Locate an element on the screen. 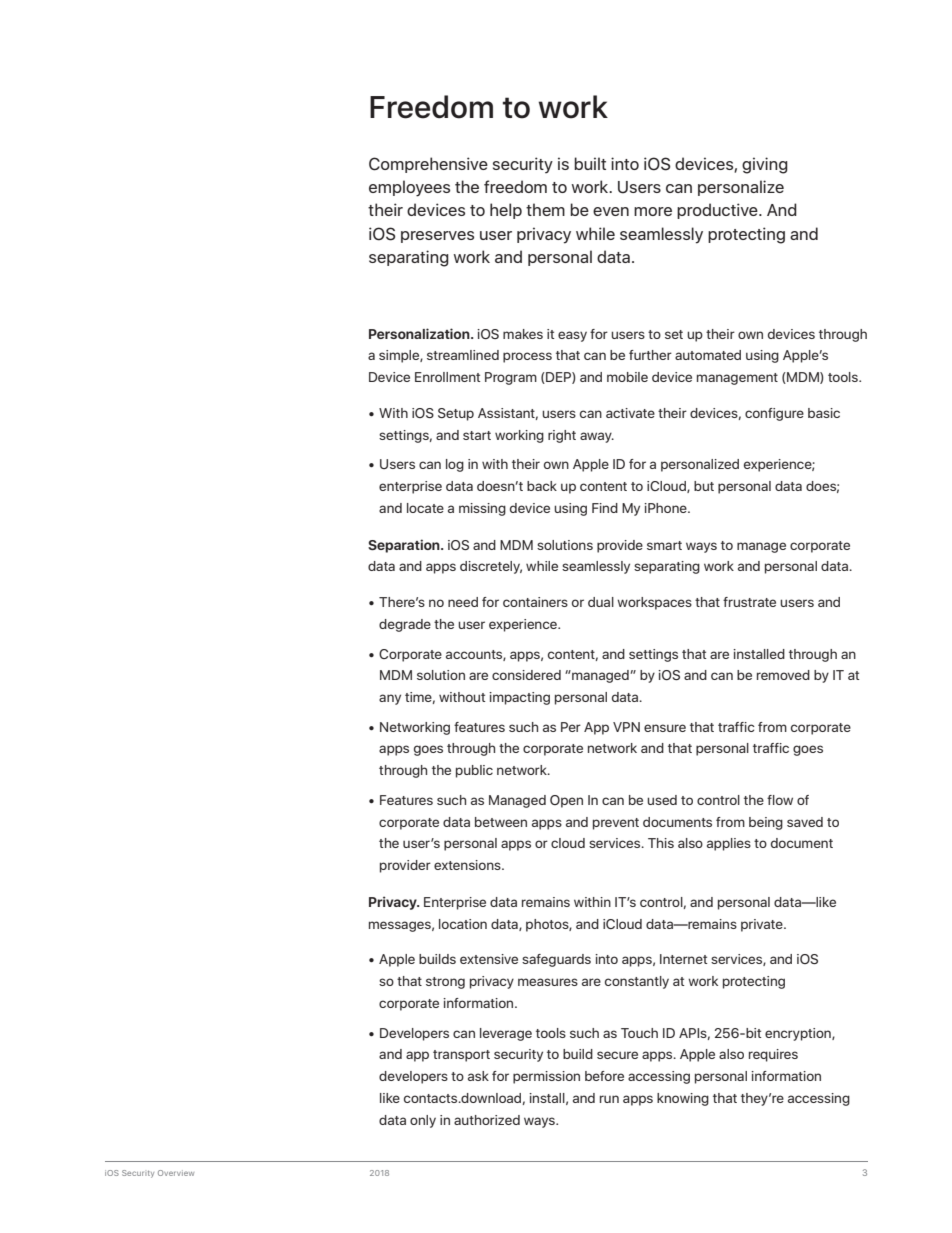 This screenshot has height=1233, width=952. missing is located at coordinates (482, 509).
